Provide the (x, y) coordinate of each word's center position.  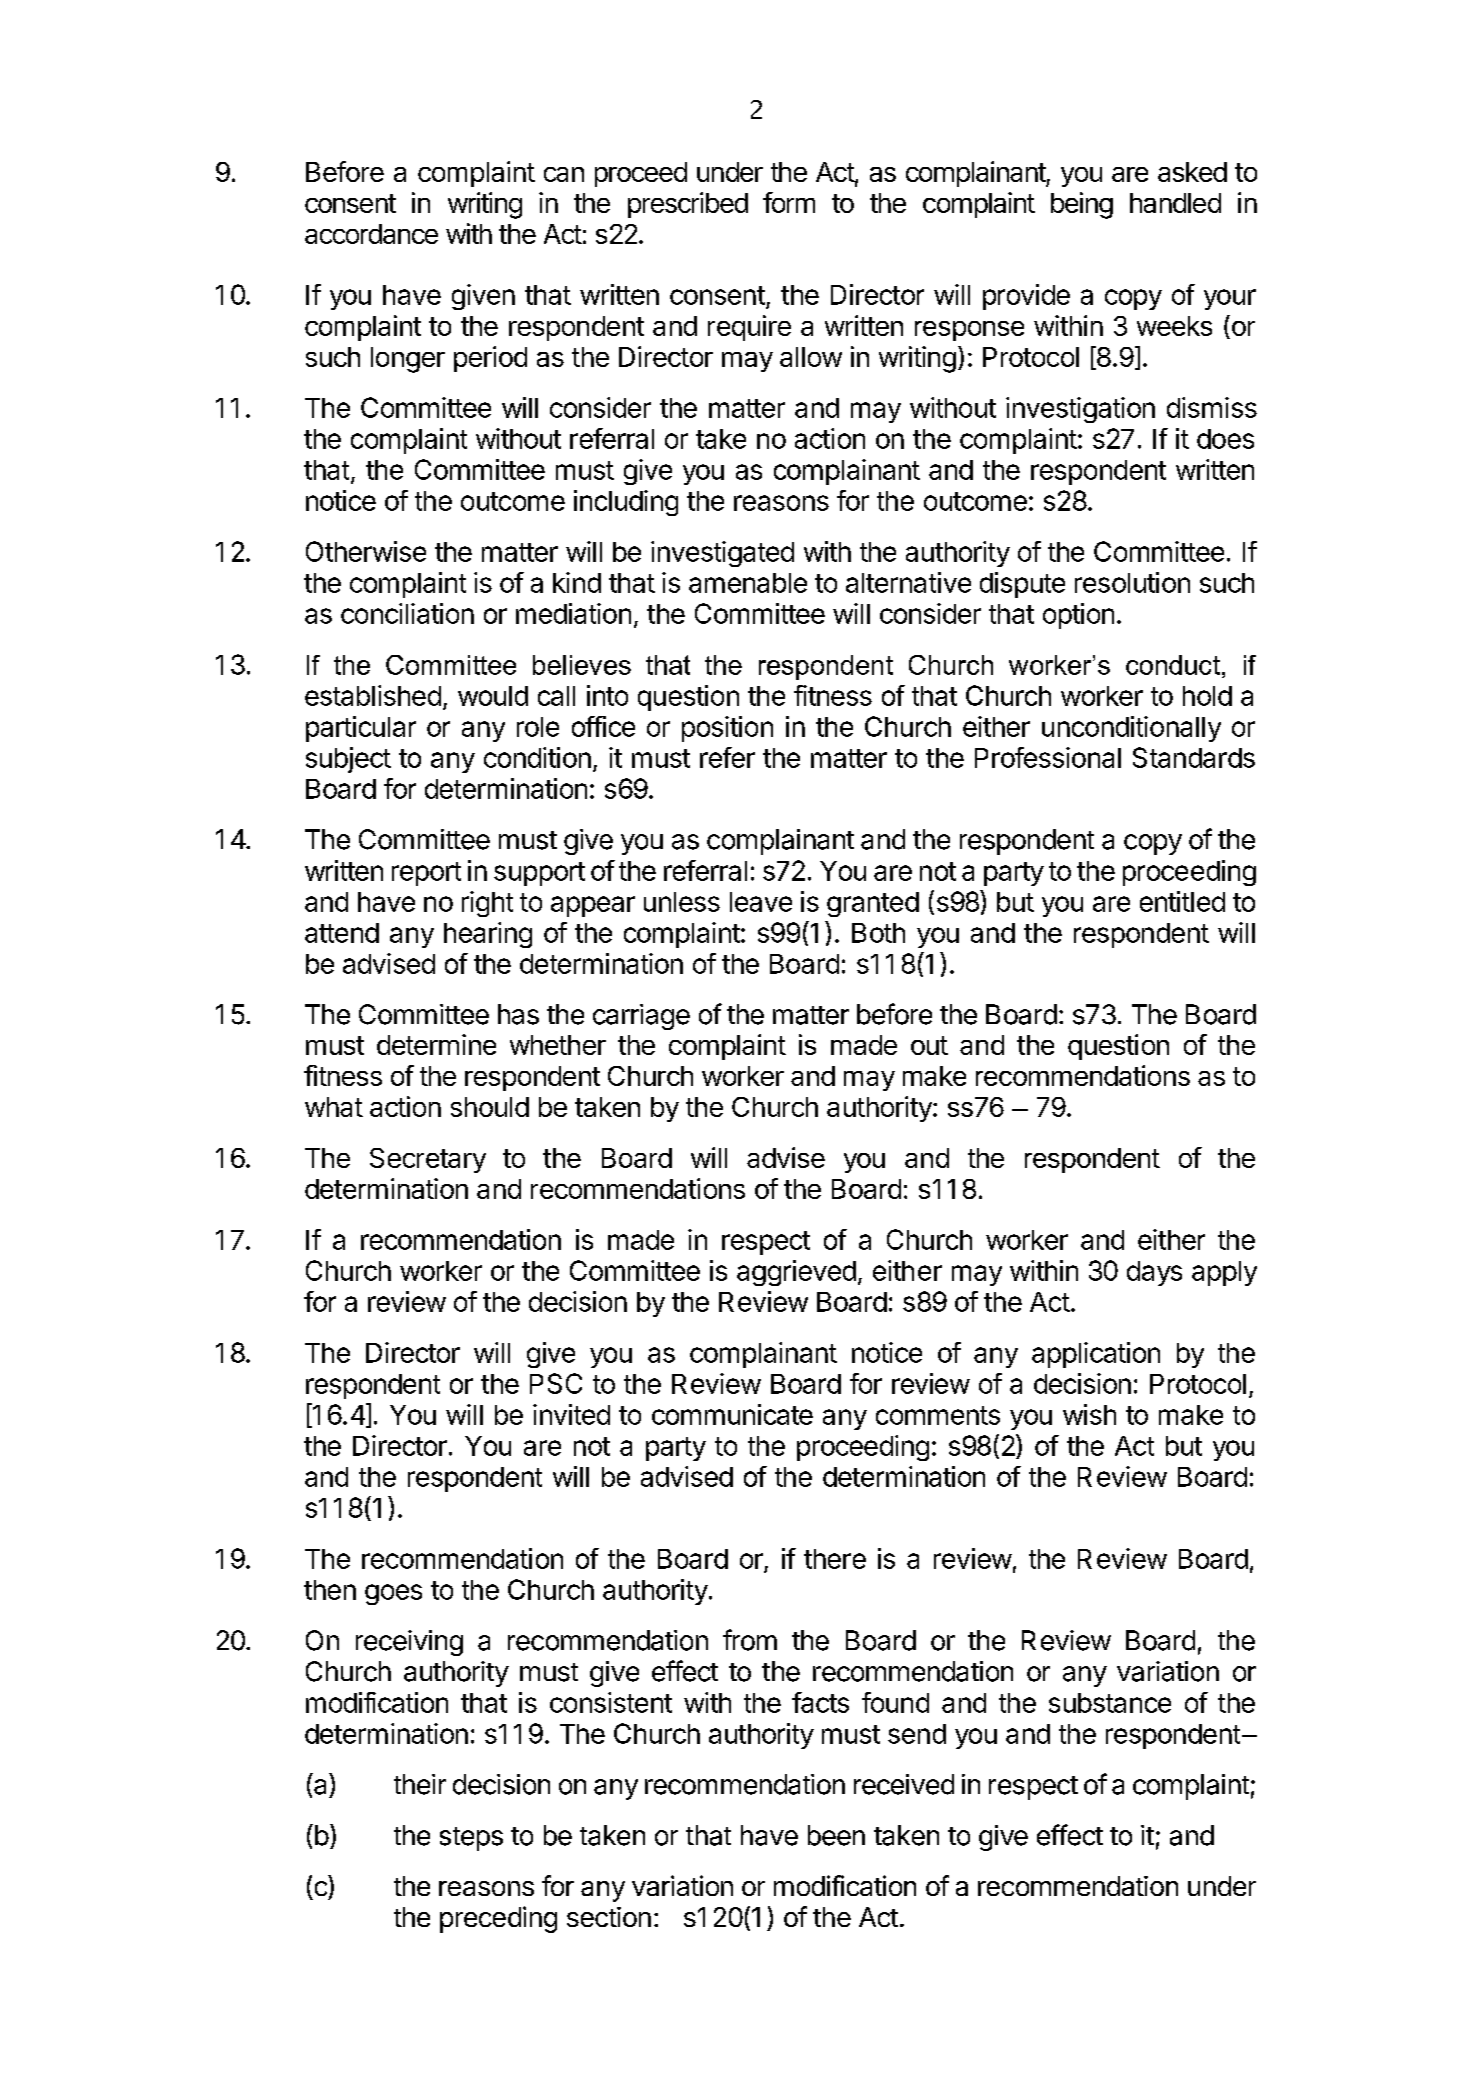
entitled (1182, 901)
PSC (556, 1383)
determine (436, 1044)
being (1082, 205)
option (1078, 616)
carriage (641, 1017)
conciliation (407, 613)
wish (1089, 1414)
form (789, 202)
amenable (748, 583)
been (836, 1835)
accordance (371, 234)
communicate (732, 1414)
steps (471, 1839)
